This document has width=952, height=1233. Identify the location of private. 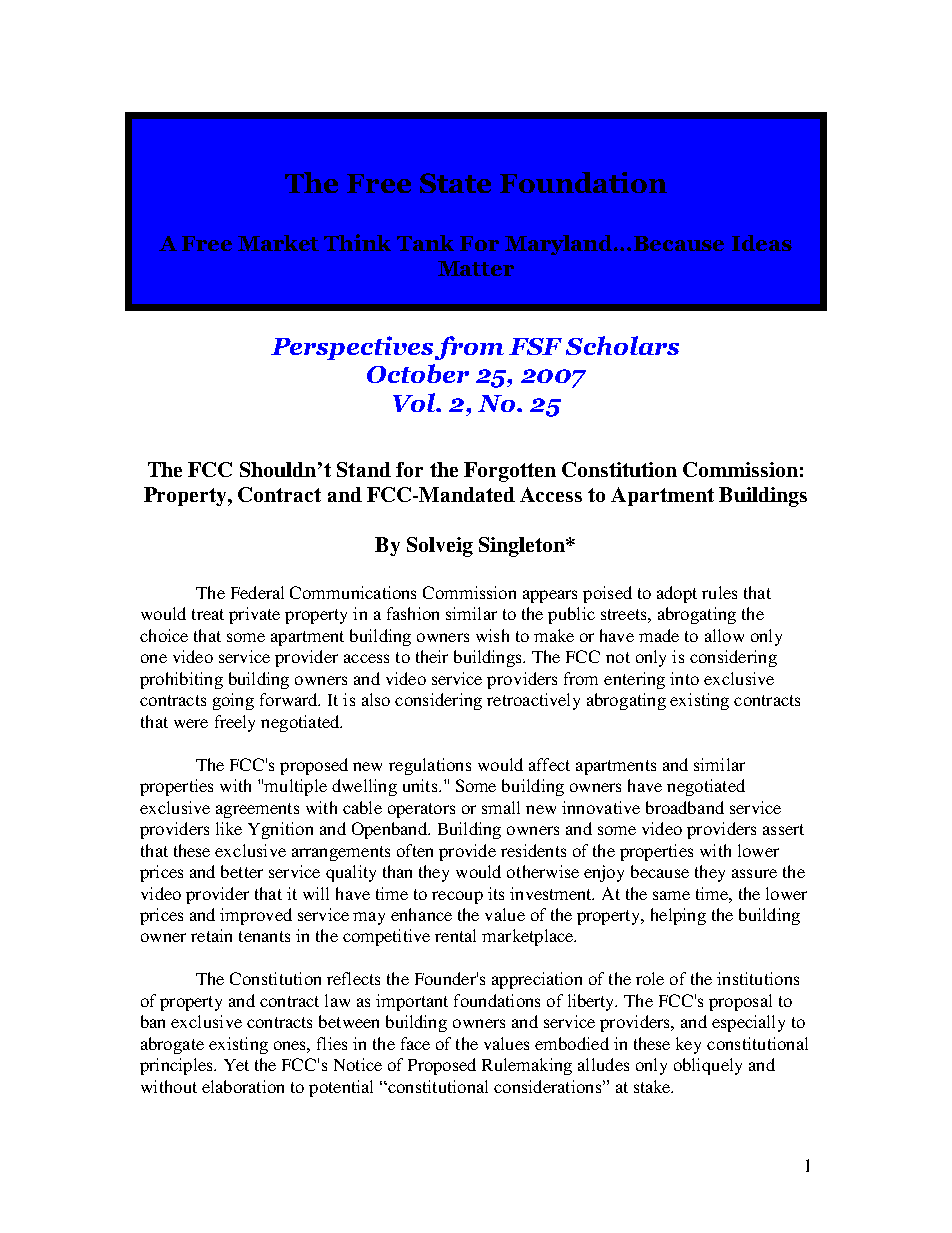
(254, 615).
